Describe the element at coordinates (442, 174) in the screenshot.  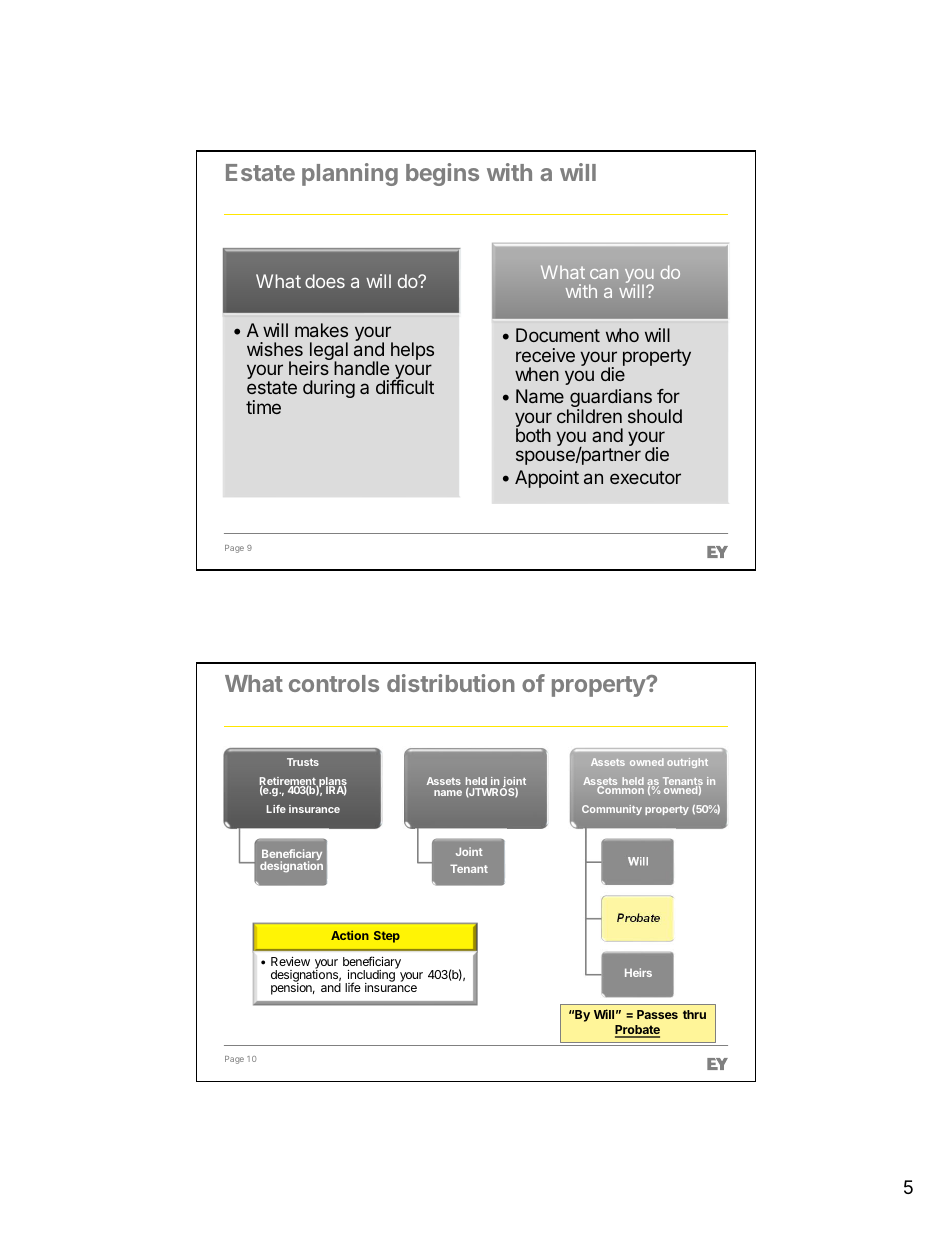
I see `begins` at that location.
